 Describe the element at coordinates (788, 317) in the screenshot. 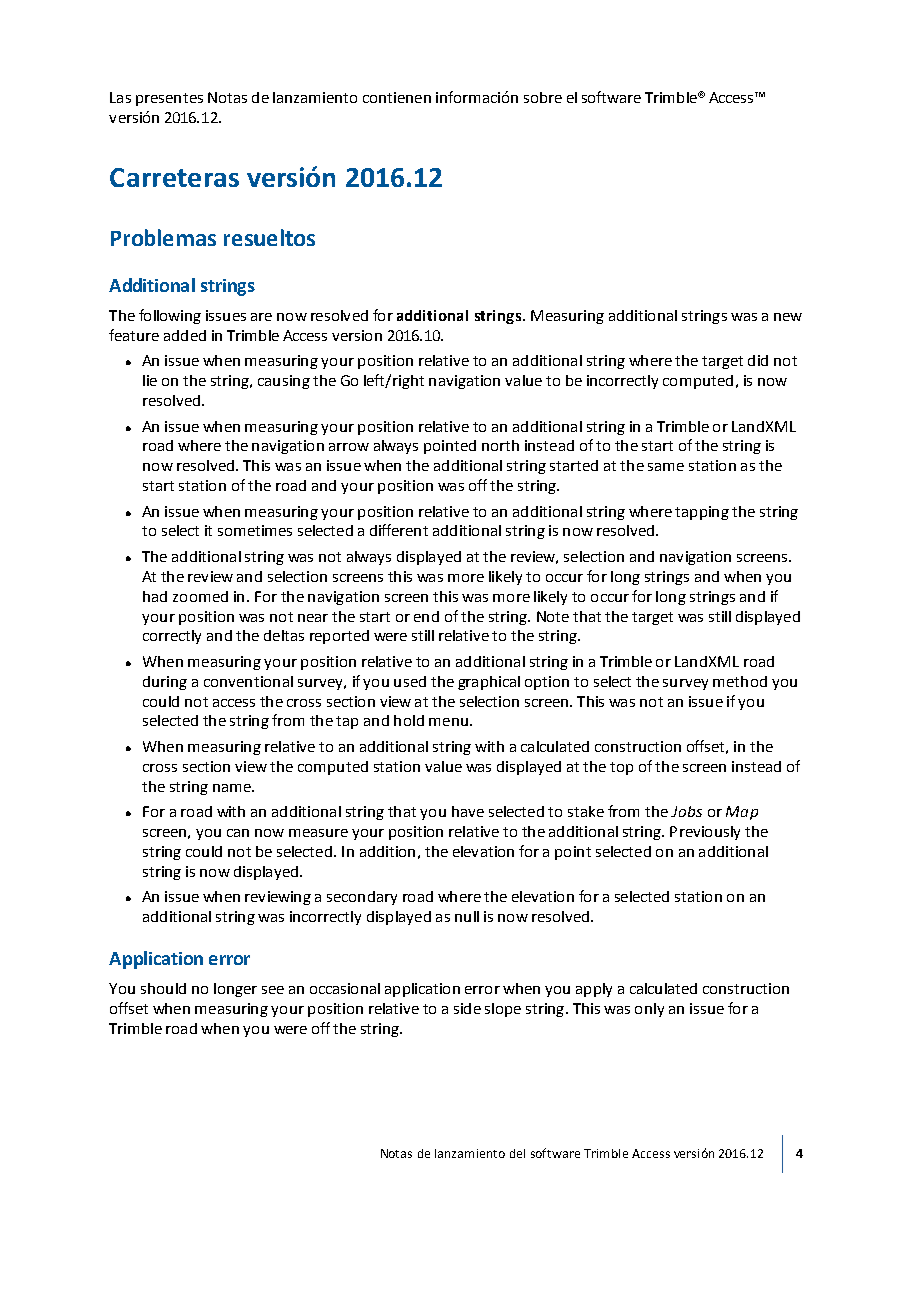

I see `new` at that location.
